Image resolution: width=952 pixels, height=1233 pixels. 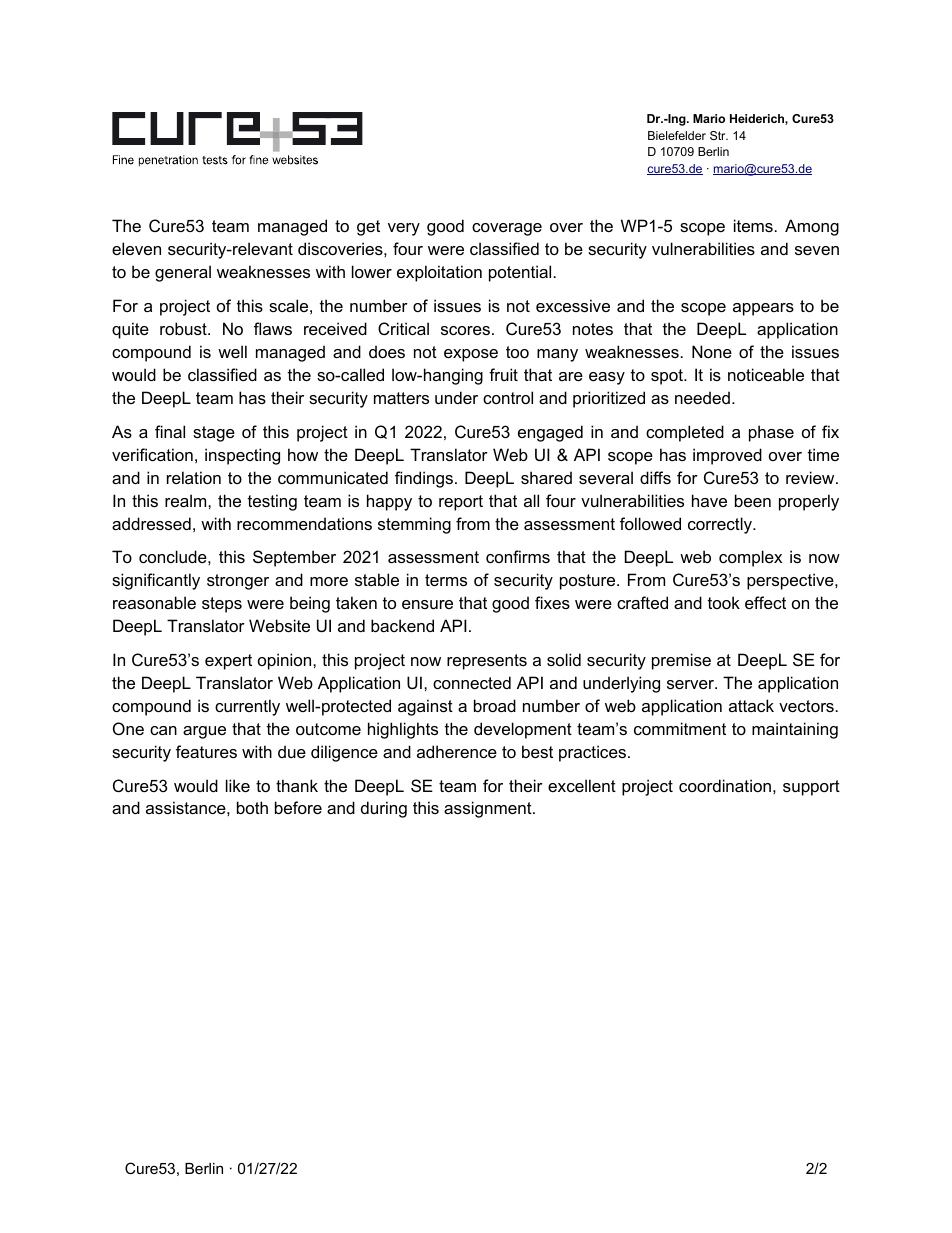 What do you see at coordinates (489, 809) in the screenshot?
I see `assignment` at bounding box center [489, 809].
